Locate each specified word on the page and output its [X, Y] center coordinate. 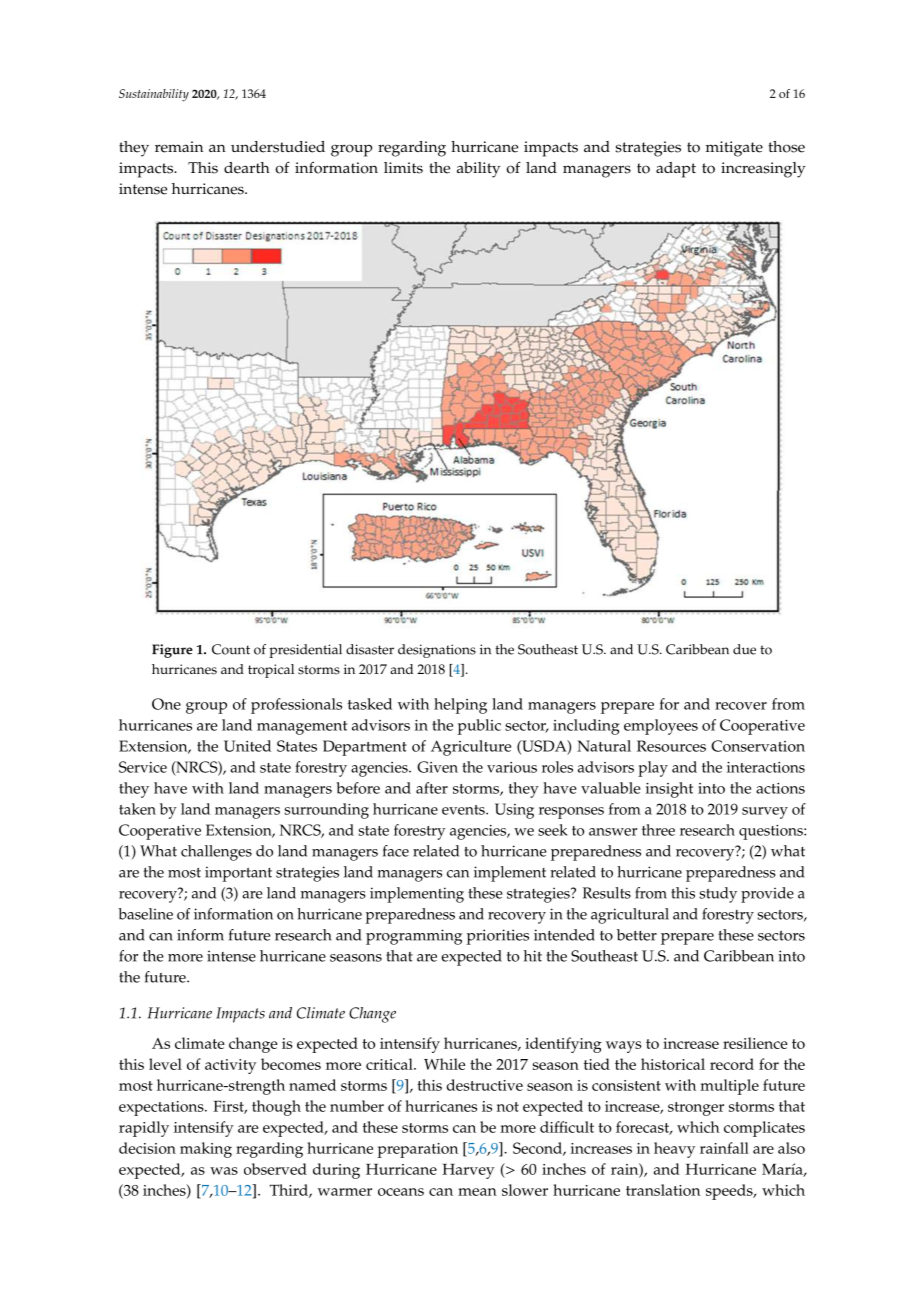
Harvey [468, 1171]
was [224, 1171]
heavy [674, 1150]
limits [403, 168]
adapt [676, 170]
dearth [247, 168]
